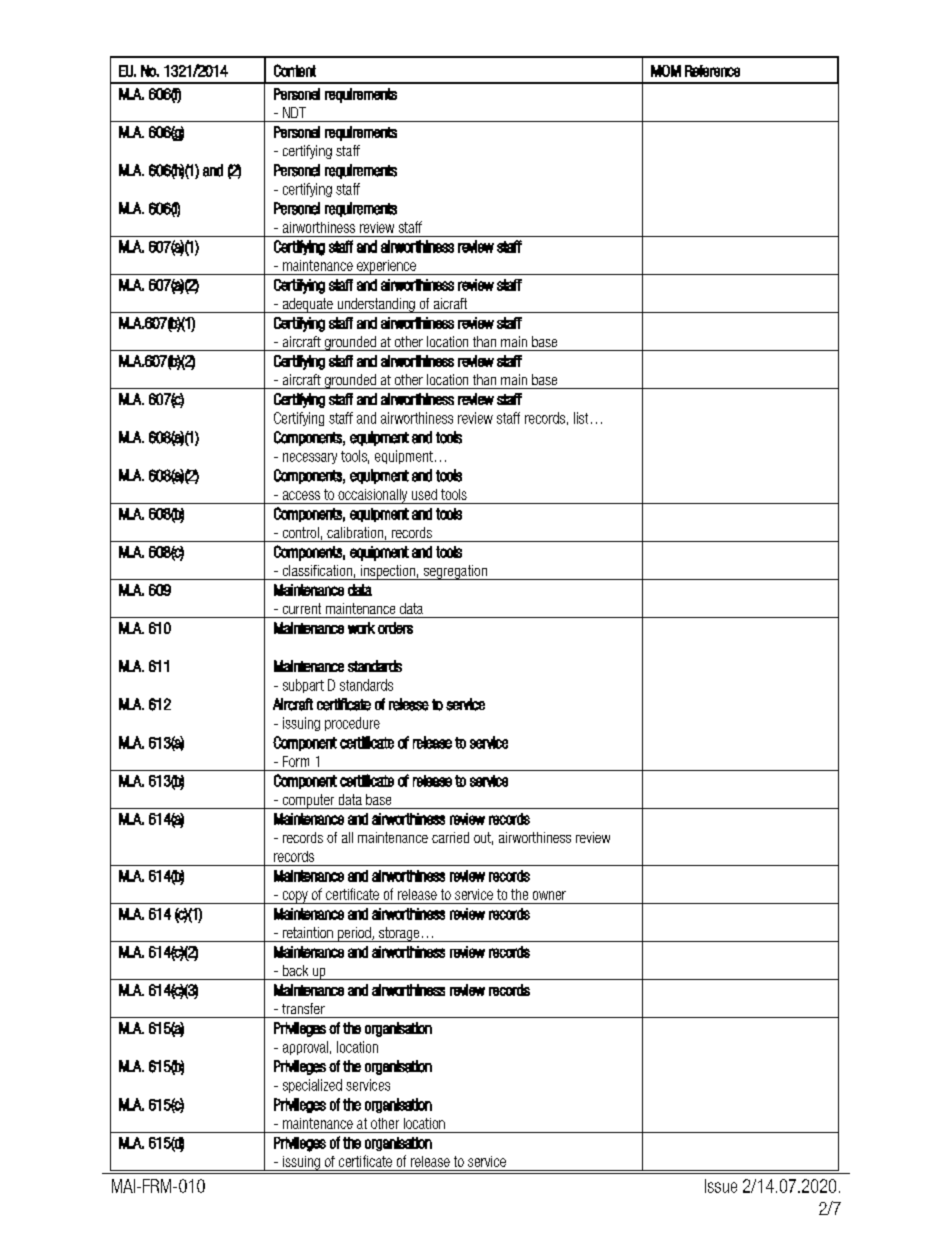 This screenshot has width=952, height=1233. What do you see at coordinates (712, 71) in the screenshot?
I see `Reference` at bounding box center [712, 71].
